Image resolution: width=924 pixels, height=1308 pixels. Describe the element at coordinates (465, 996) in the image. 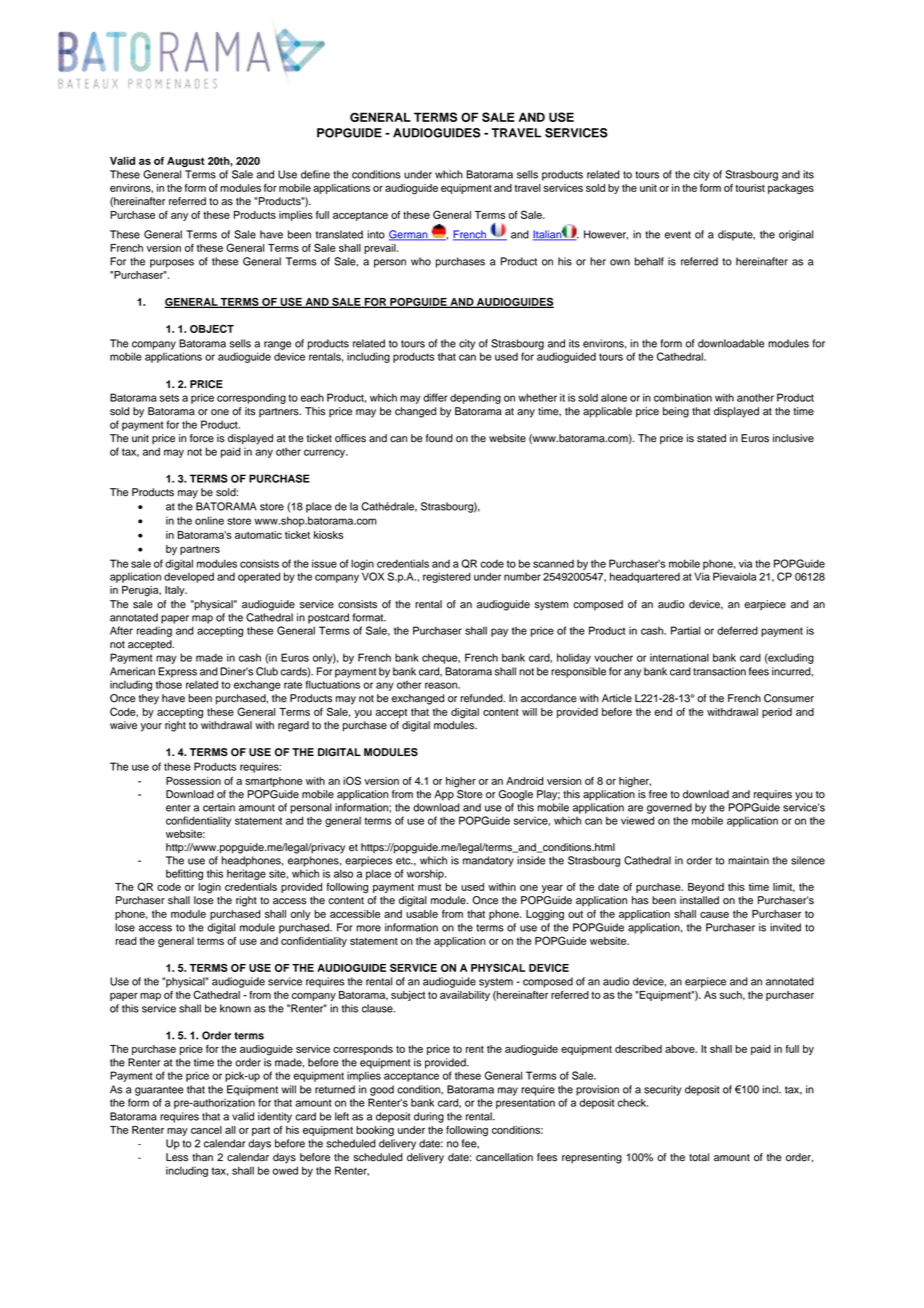

I see `availability` at that location.
